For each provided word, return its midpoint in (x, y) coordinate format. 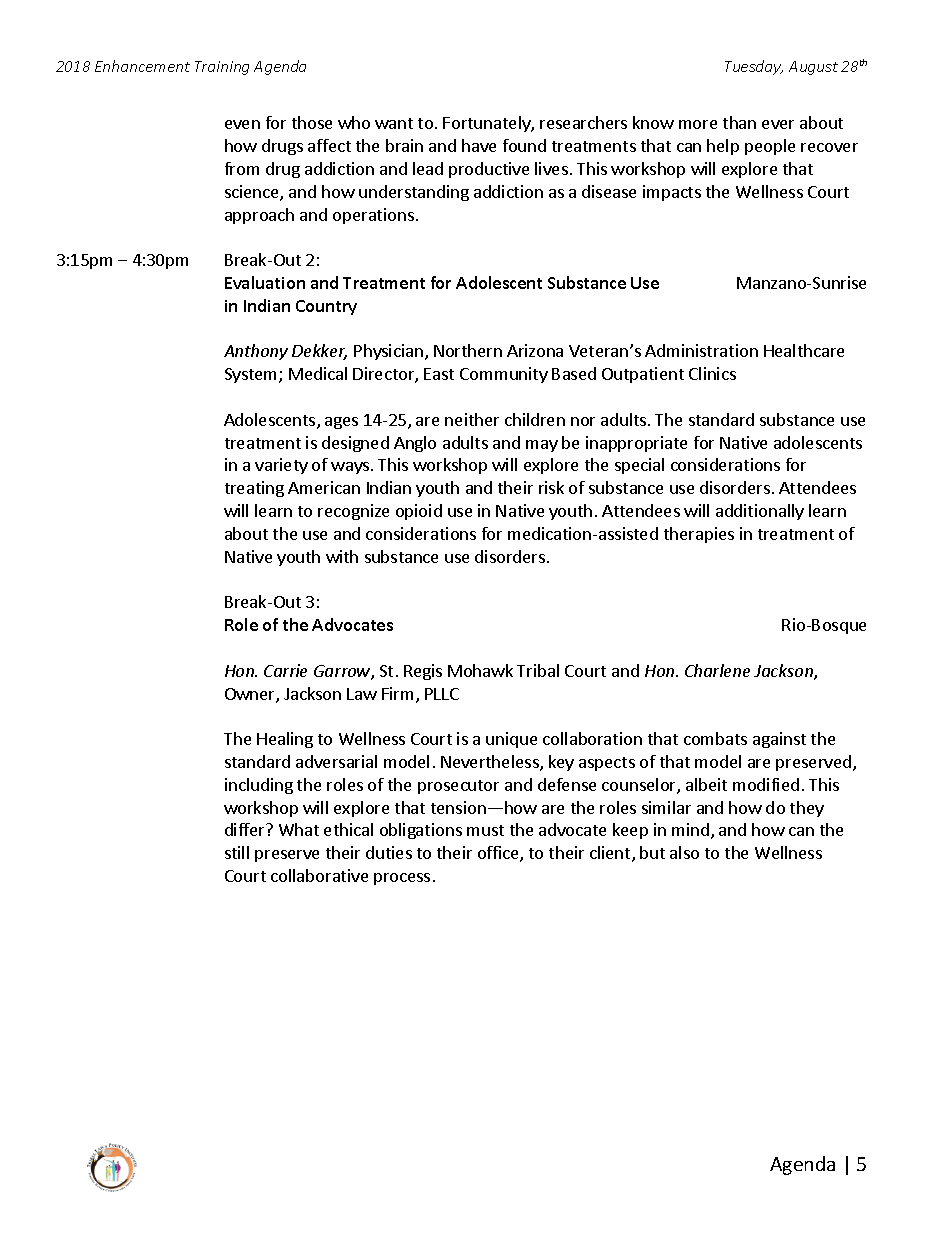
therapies (699, 535)
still (237, 852)
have (479, 145)
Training (222, 68)
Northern (468, 350)
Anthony (256, 352)
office (499, 854)
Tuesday (754, 67)
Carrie (285, 670)
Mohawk (480, 670)
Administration (701, 350)
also (684, 852)
